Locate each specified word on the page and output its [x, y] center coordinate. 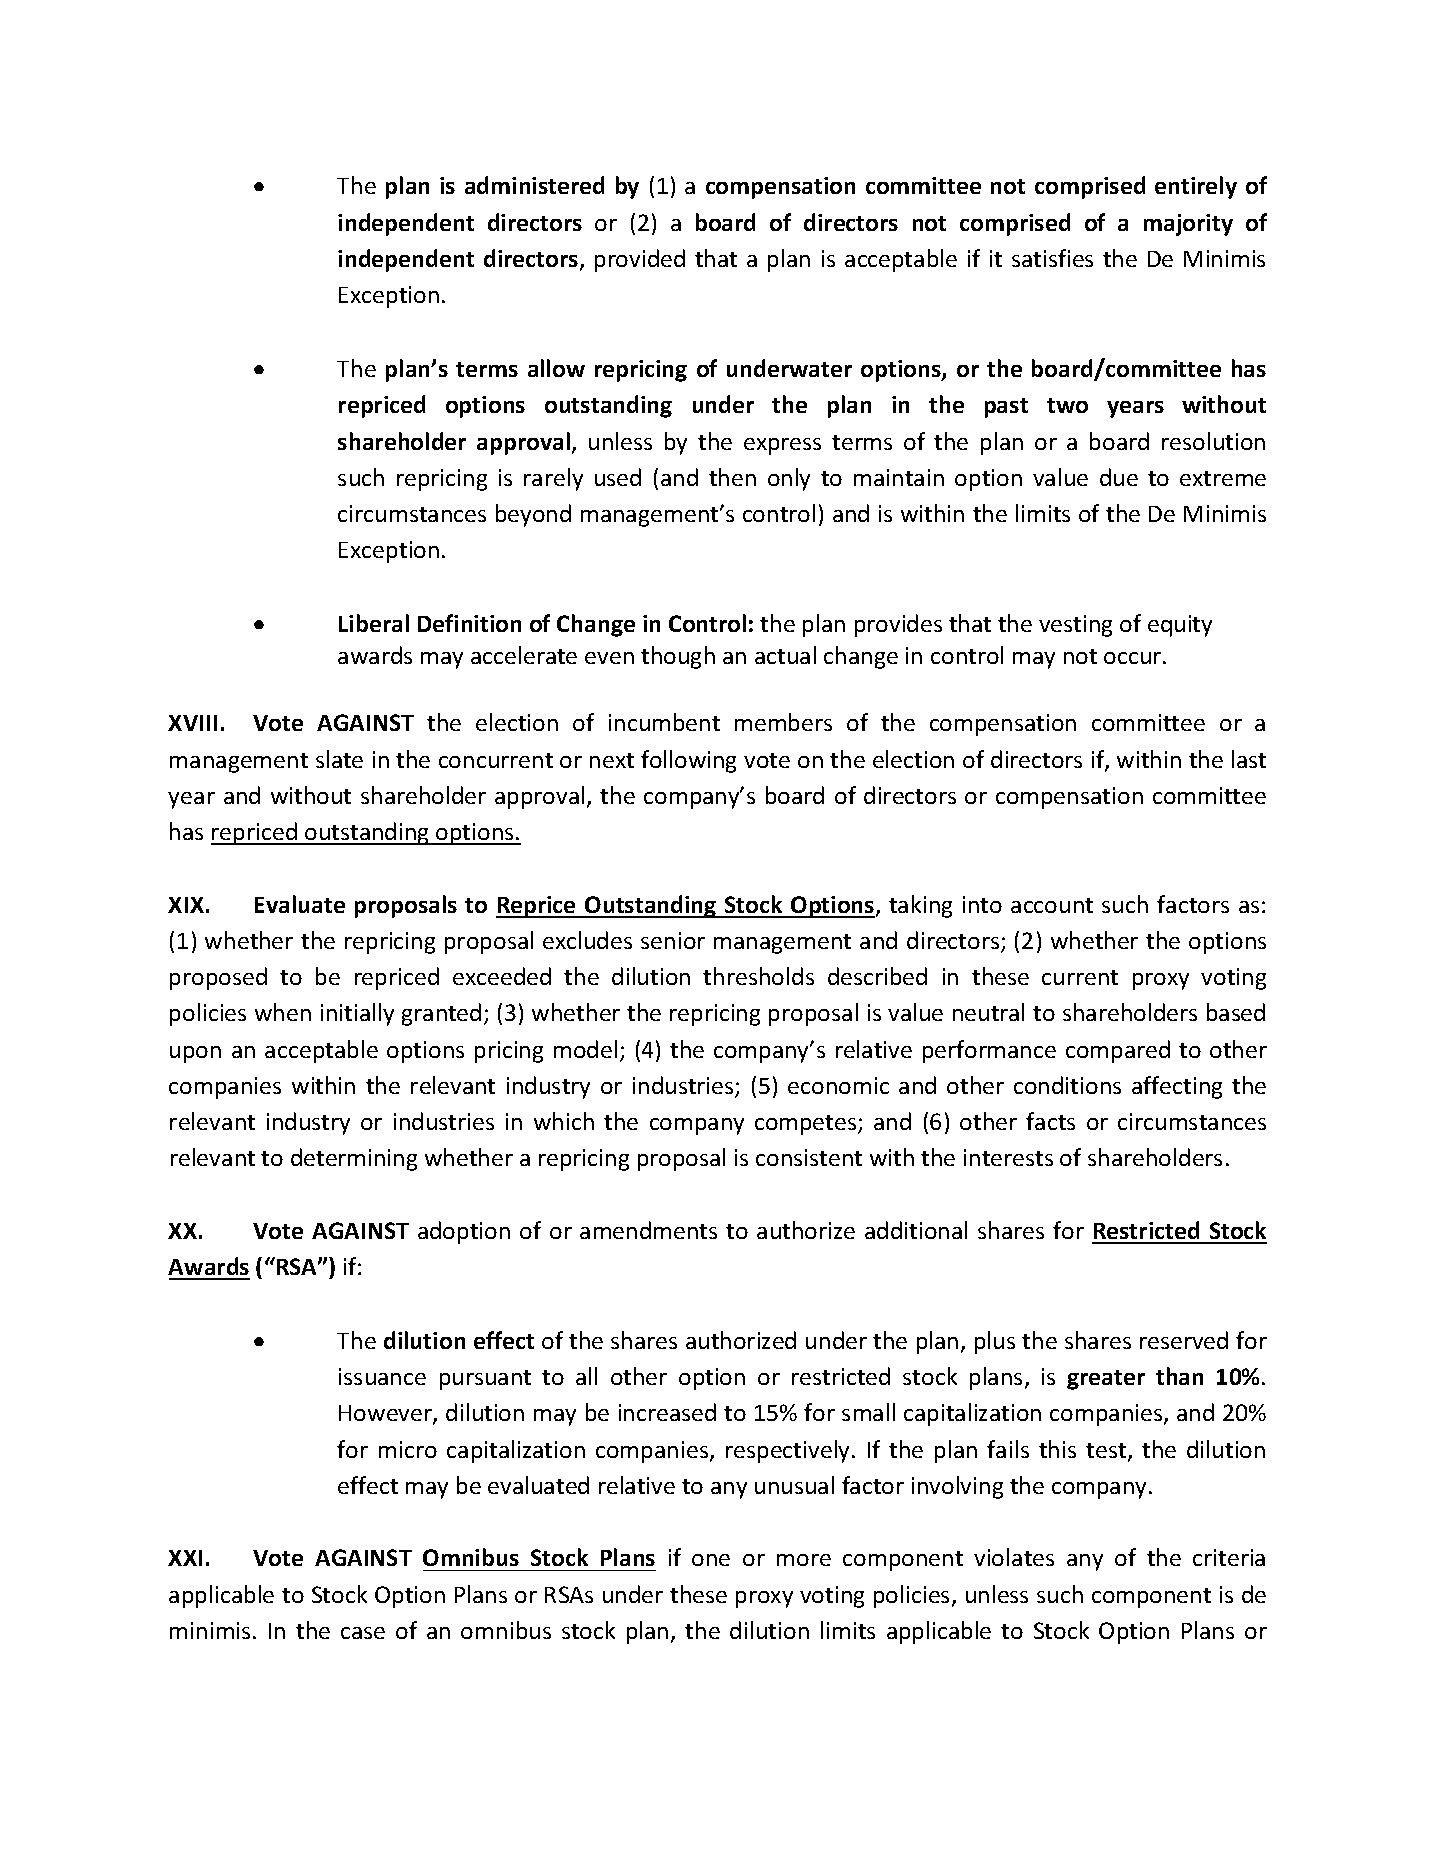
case [363, 1633]
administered [534, 185]
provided [640, 260]
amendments [648, 1230]
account [1052, 905]
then [732, 477]
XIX [186, 905]
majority [1188, 225]
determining [354, 1159]
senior [673, 940]
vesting [1075, 626]
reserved [1184, 1340]
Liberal [374, 623]
